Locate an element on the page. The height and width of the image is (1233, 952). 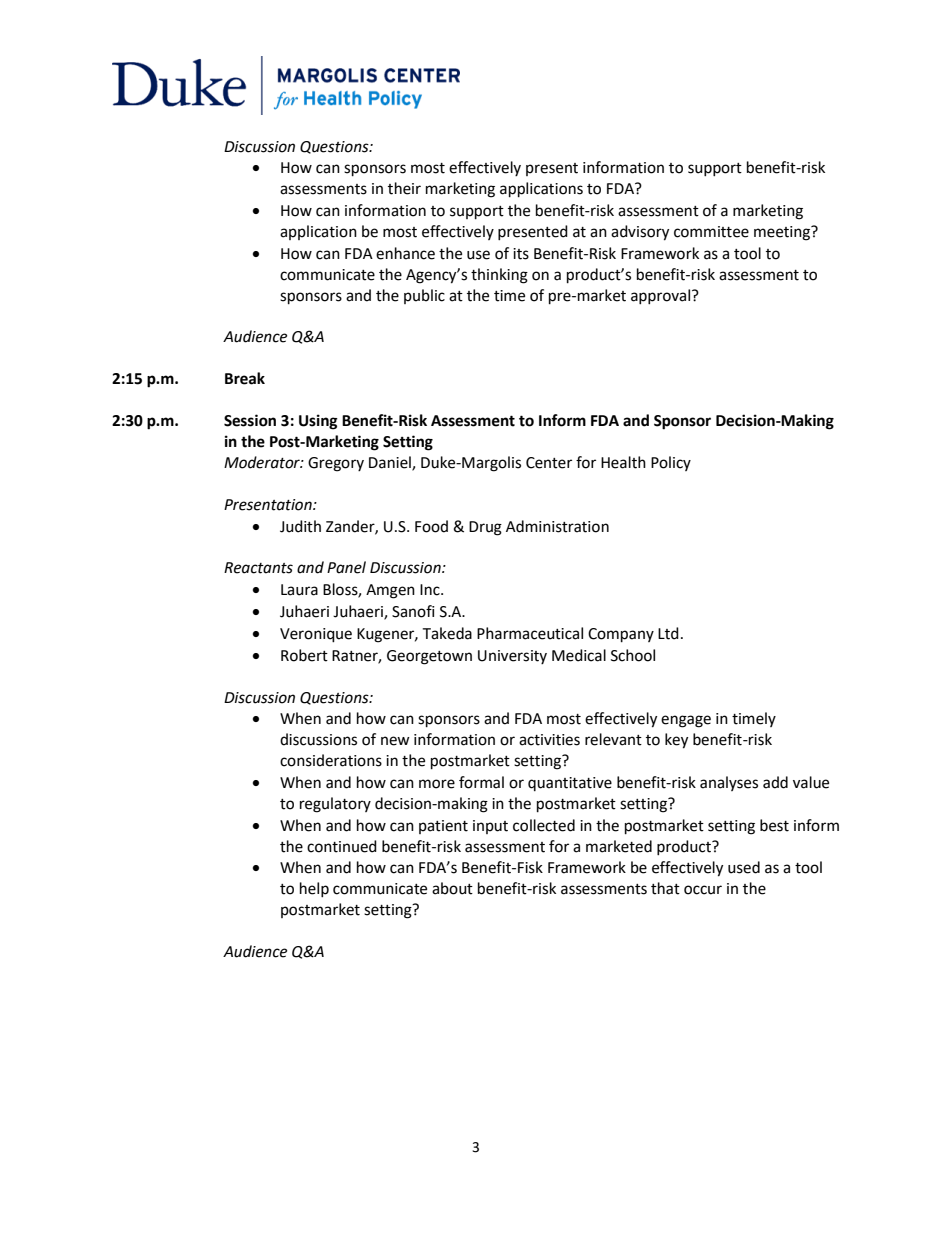
thinking is located at coordinates (499, 276).
